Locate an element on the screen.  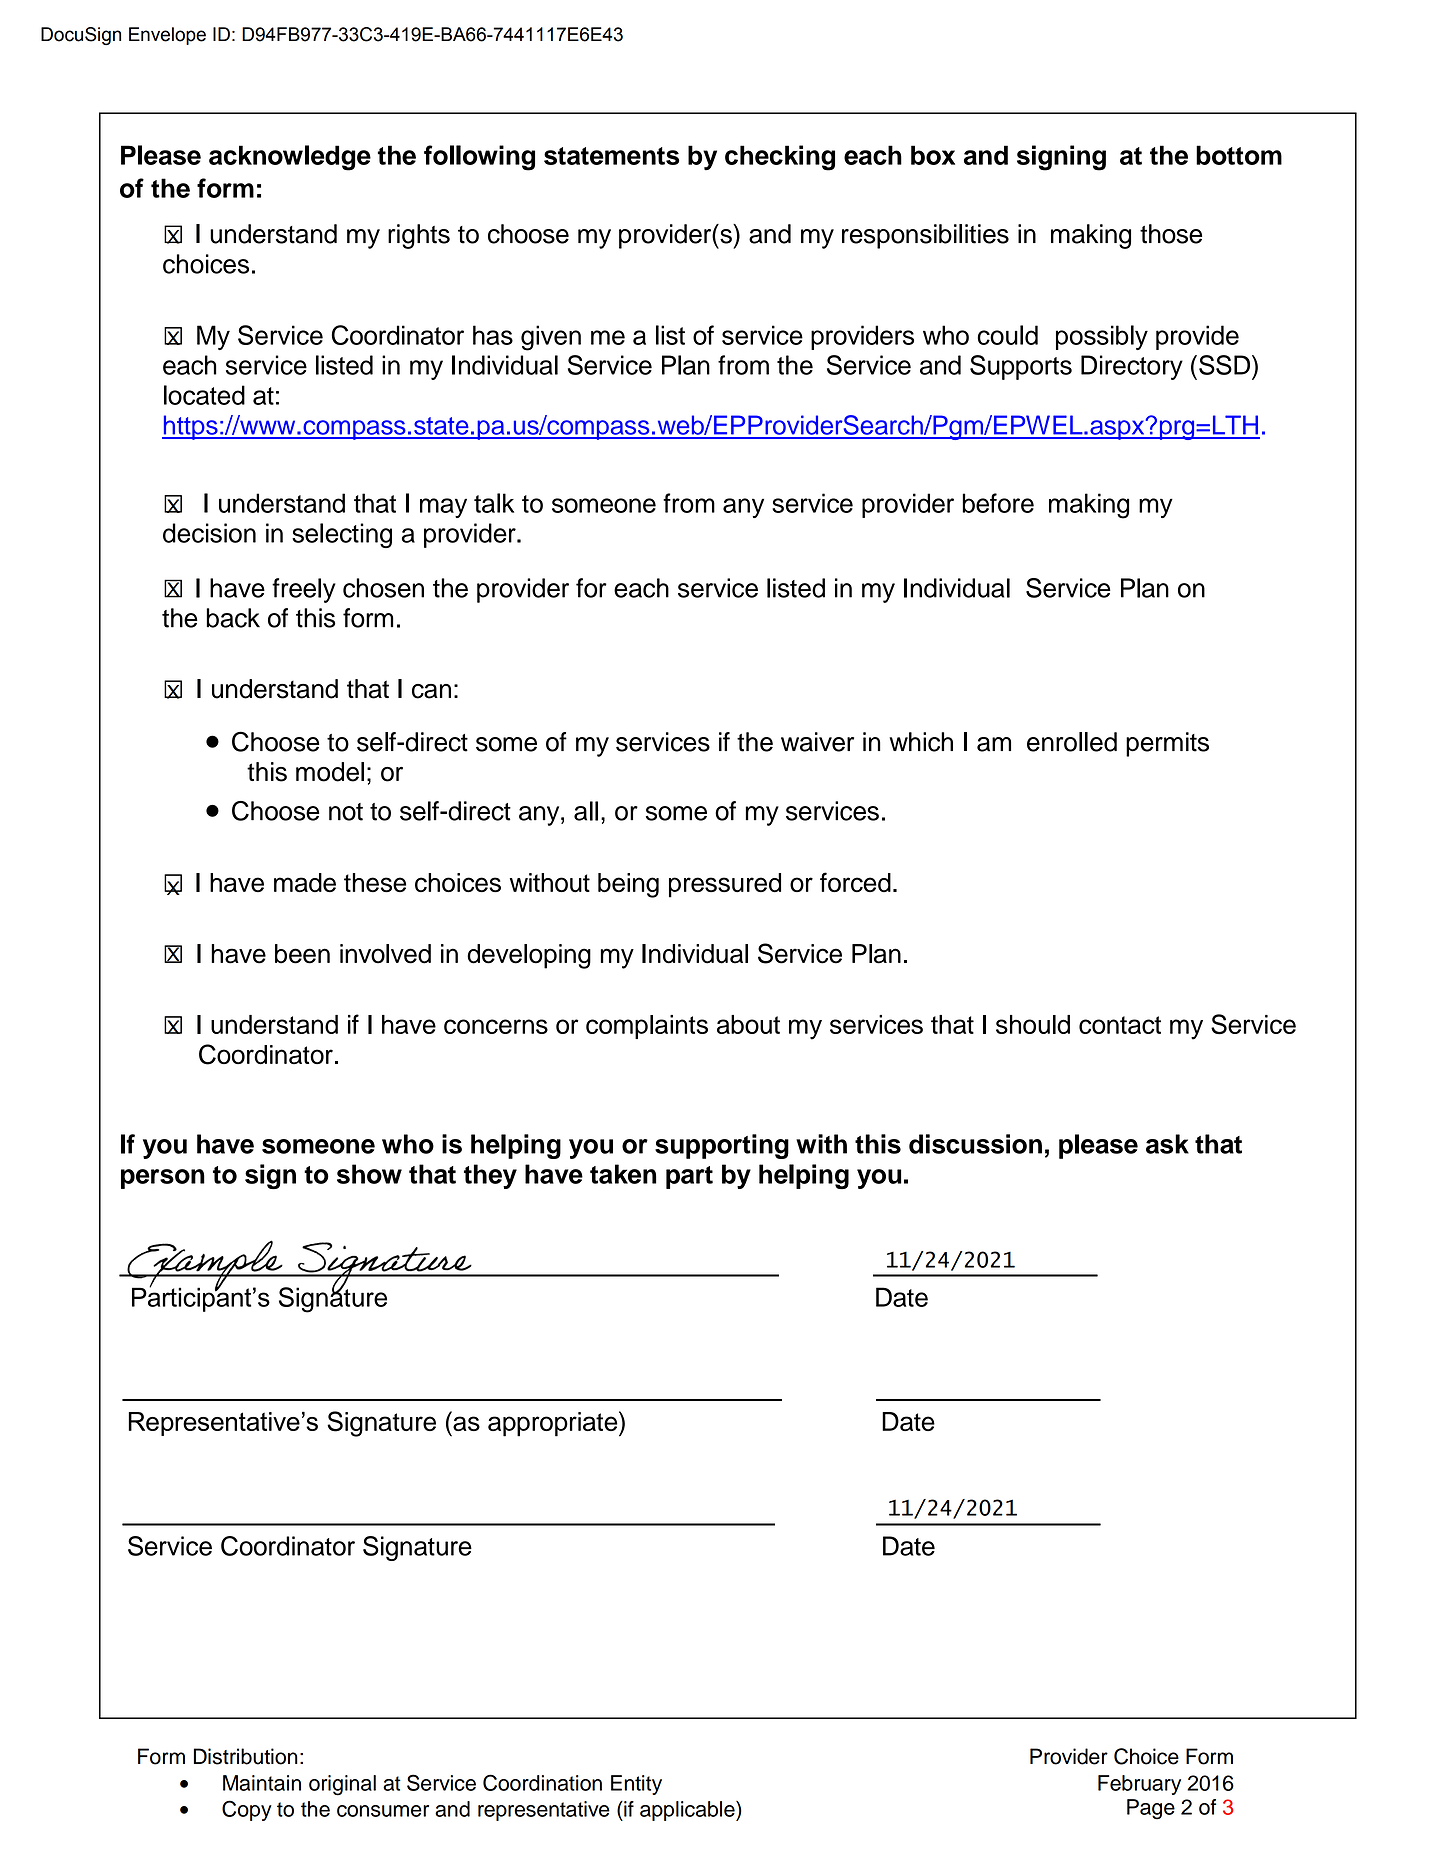
those is located at coordinates (1171, 234).
